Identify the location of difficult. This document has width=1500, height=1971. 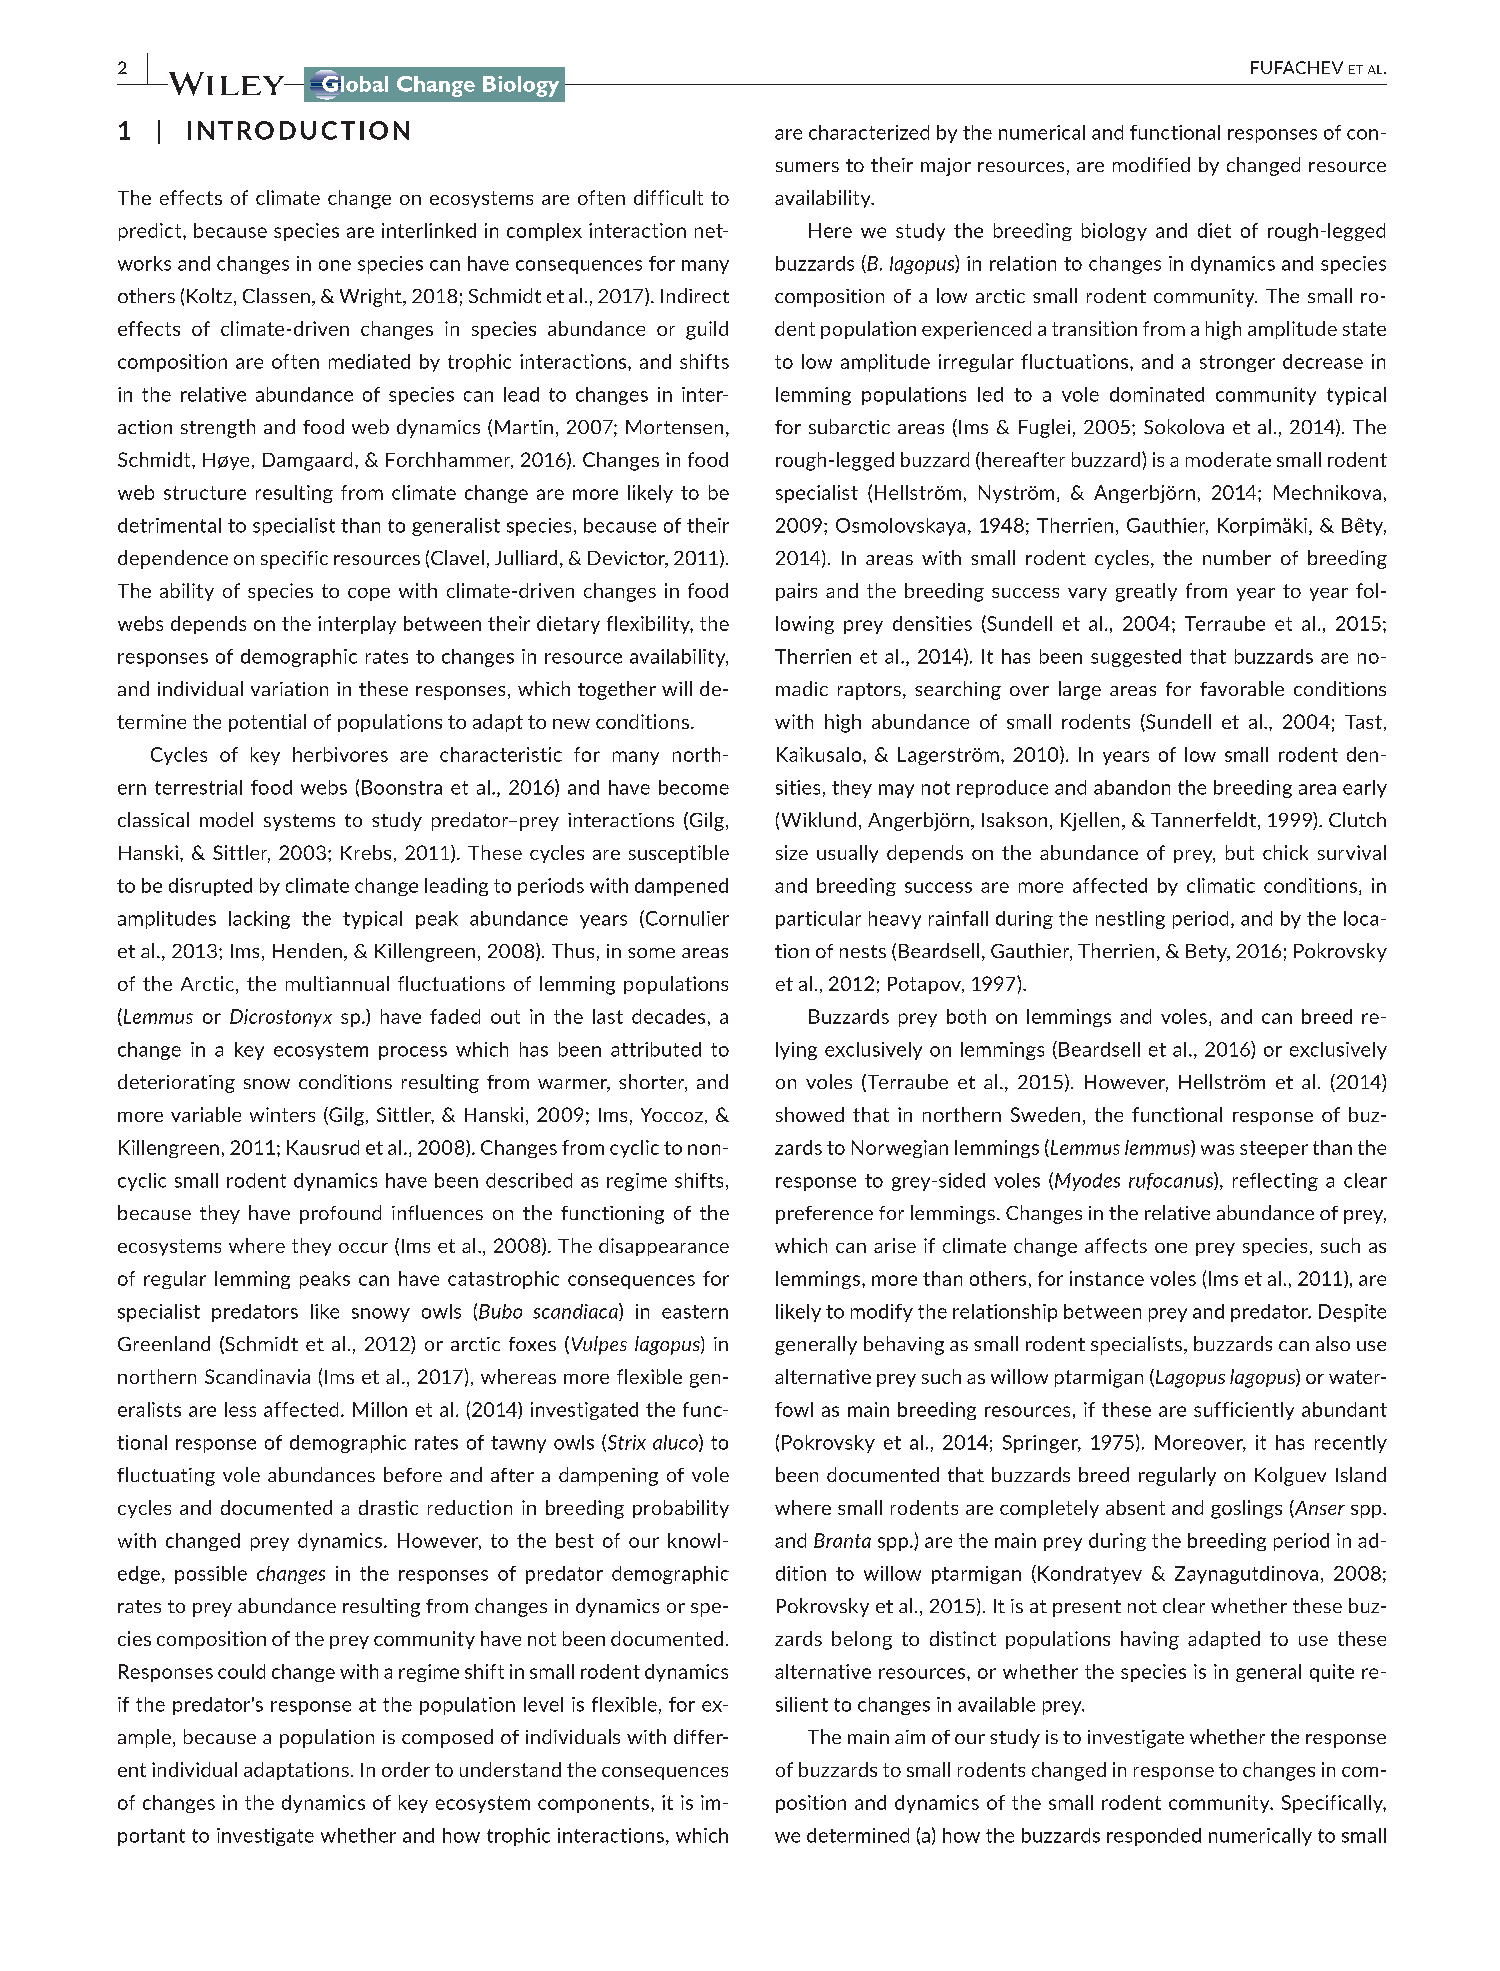
(668, 197).
